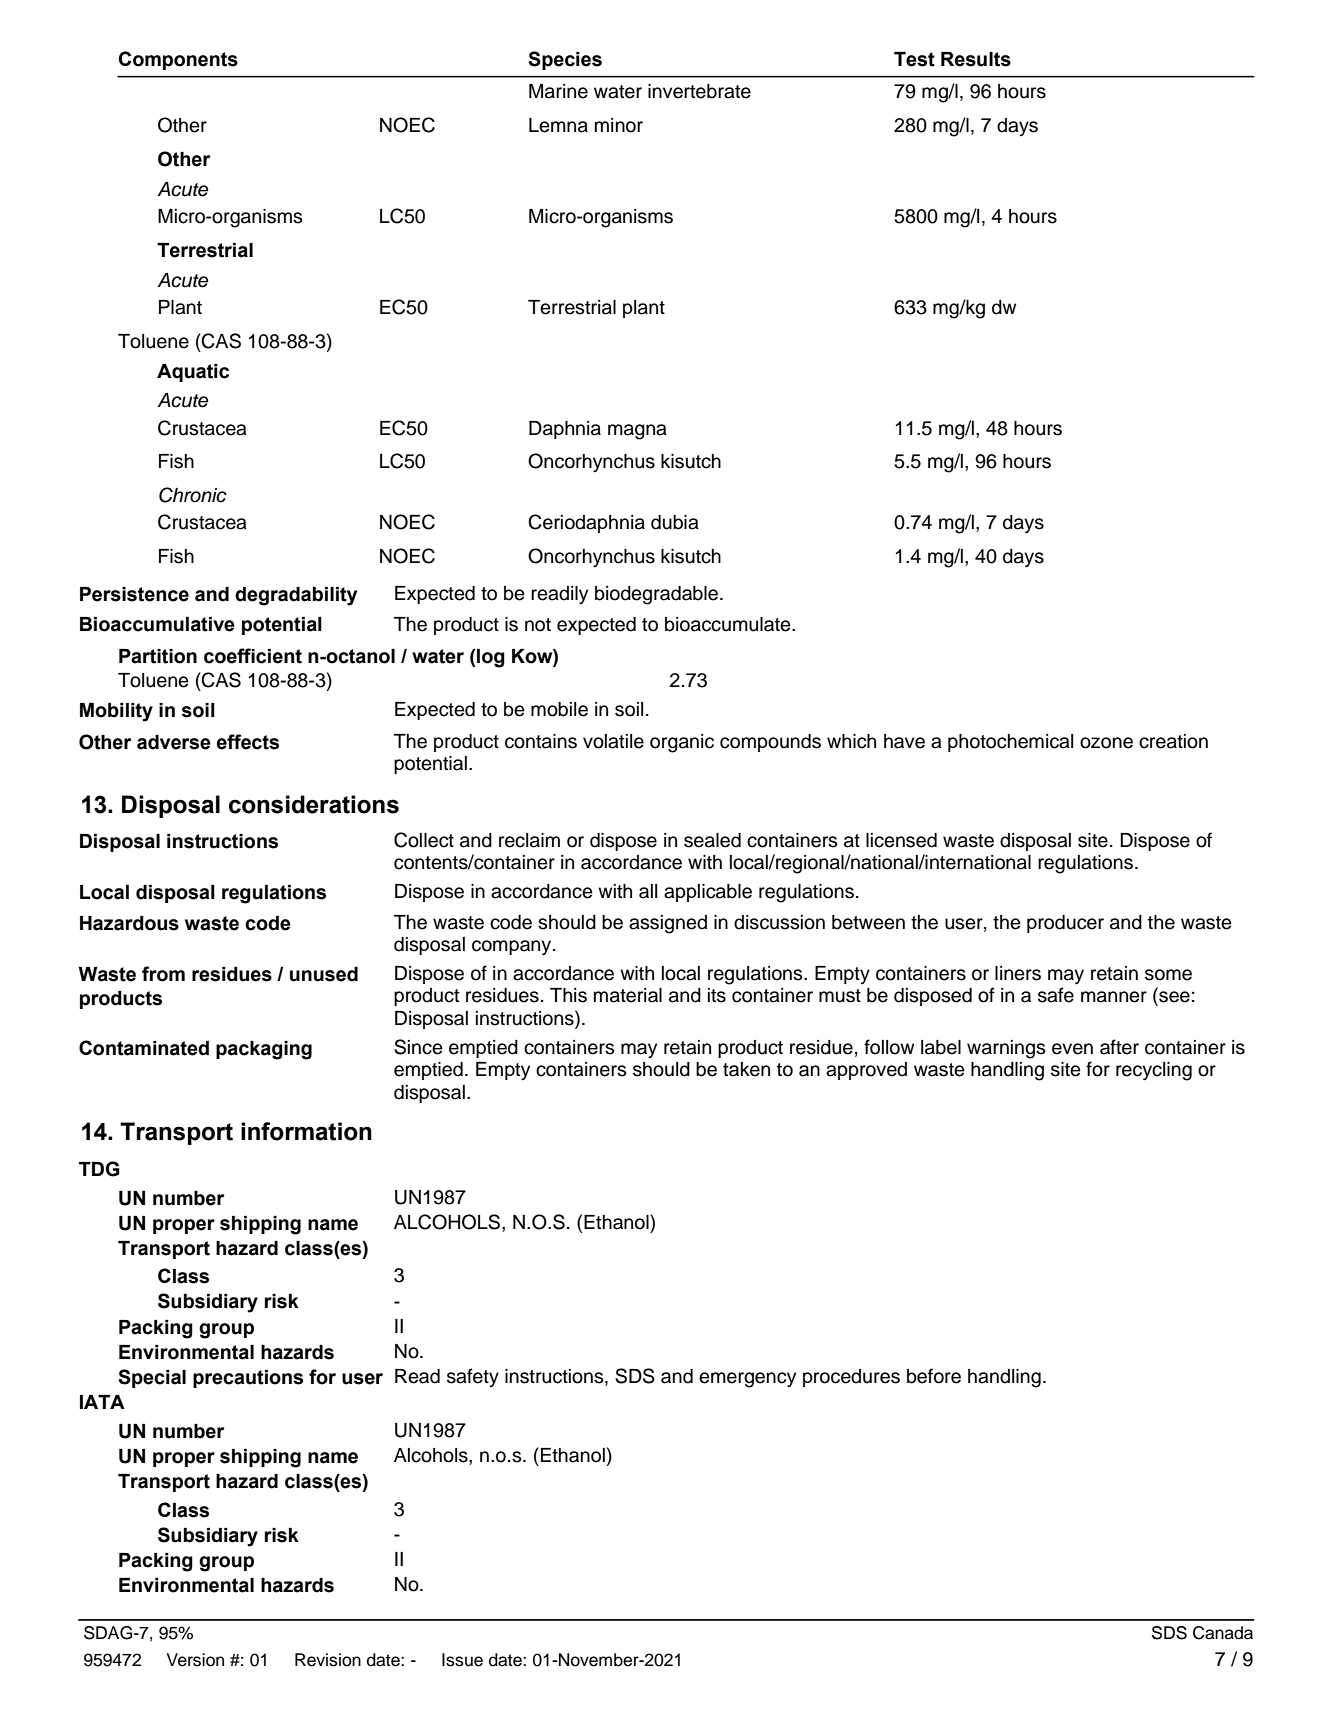 The image size is (1339, 1732). What do you see at coordinates (195, 1660) in the image?
I see `Version` at bounding box center [195, 1660].
